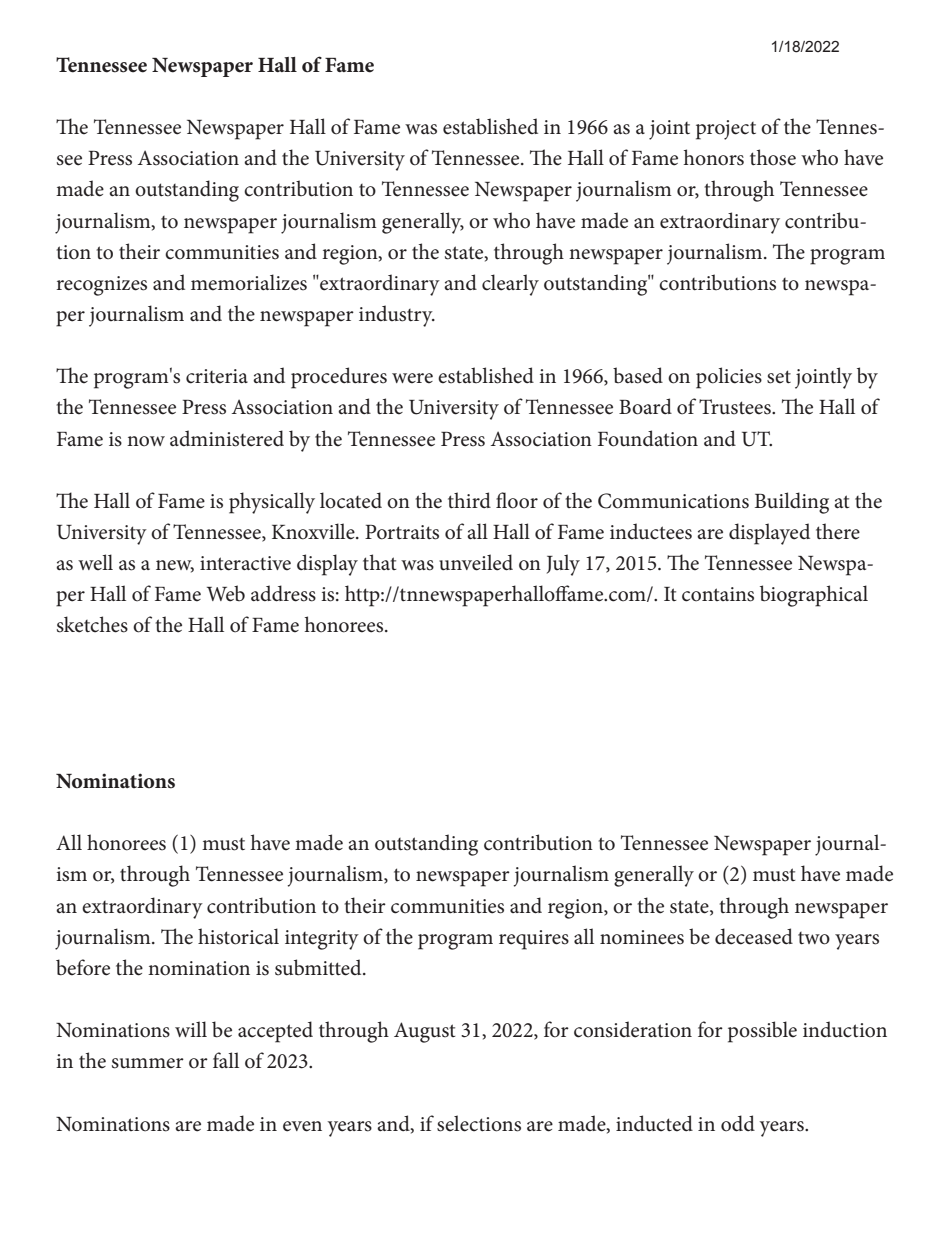 The width and height of the image is (952, 1233). What do you see at coordinates (476, 562) in the image?
I see `unveiled` at bounding box center [476, 562].
